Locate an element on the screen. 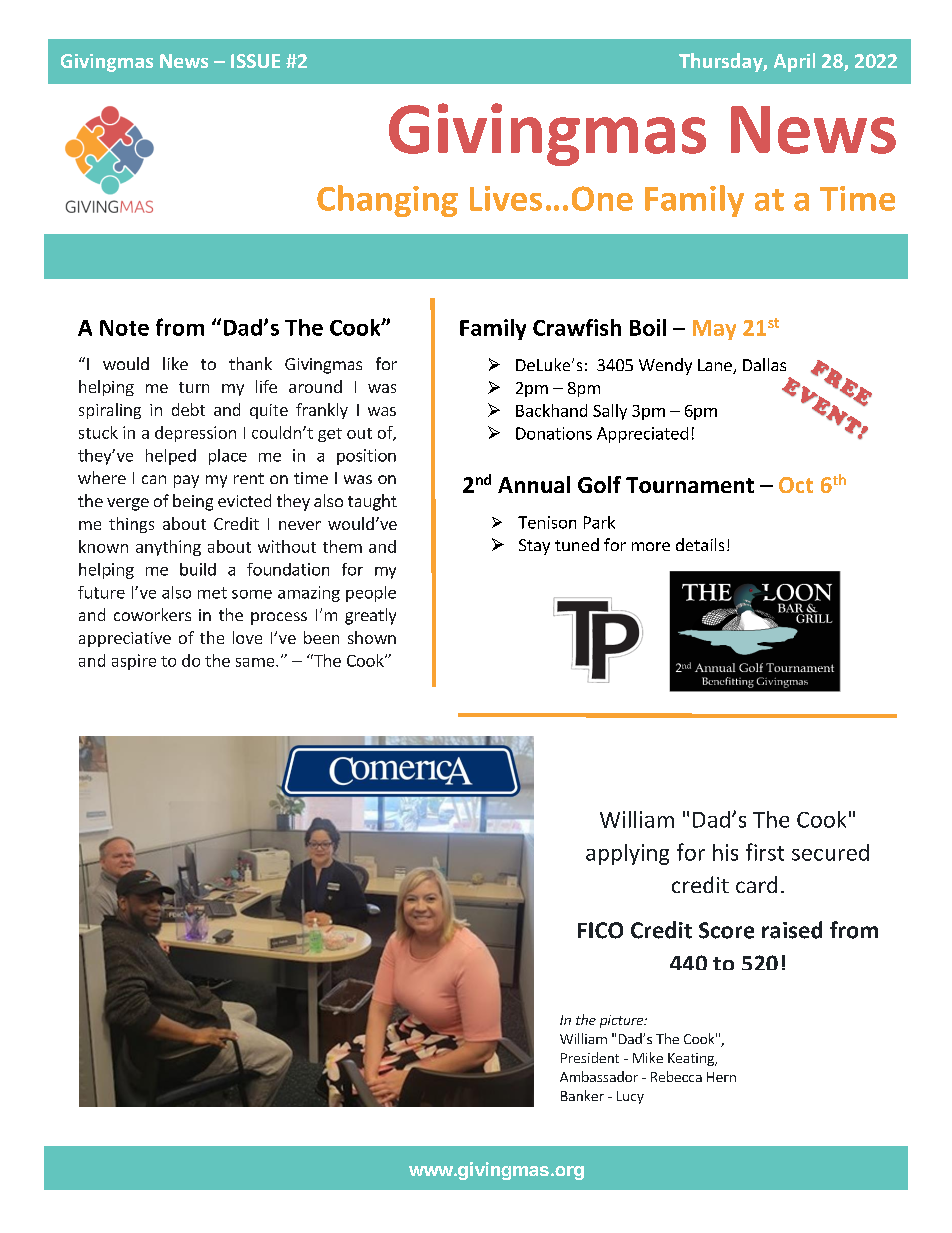  aspire is located at coordinates (134, 662).
